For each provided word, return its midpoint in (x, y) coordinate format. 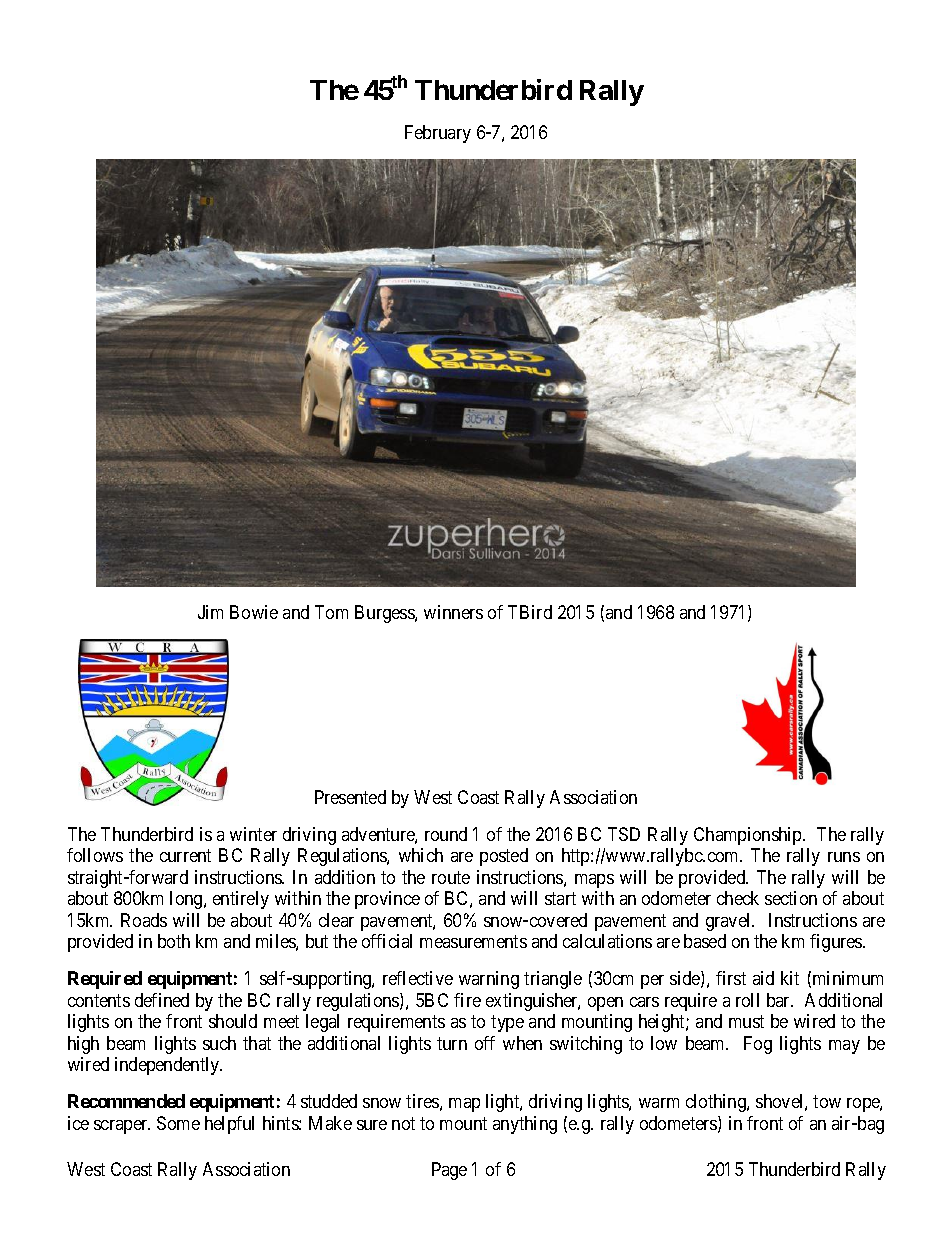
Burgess (385, 614)
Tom (331, 612)
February (438, 134)
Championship (749, 836)
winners (453, 612)
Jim (210, 612)
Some (178, 1123)
